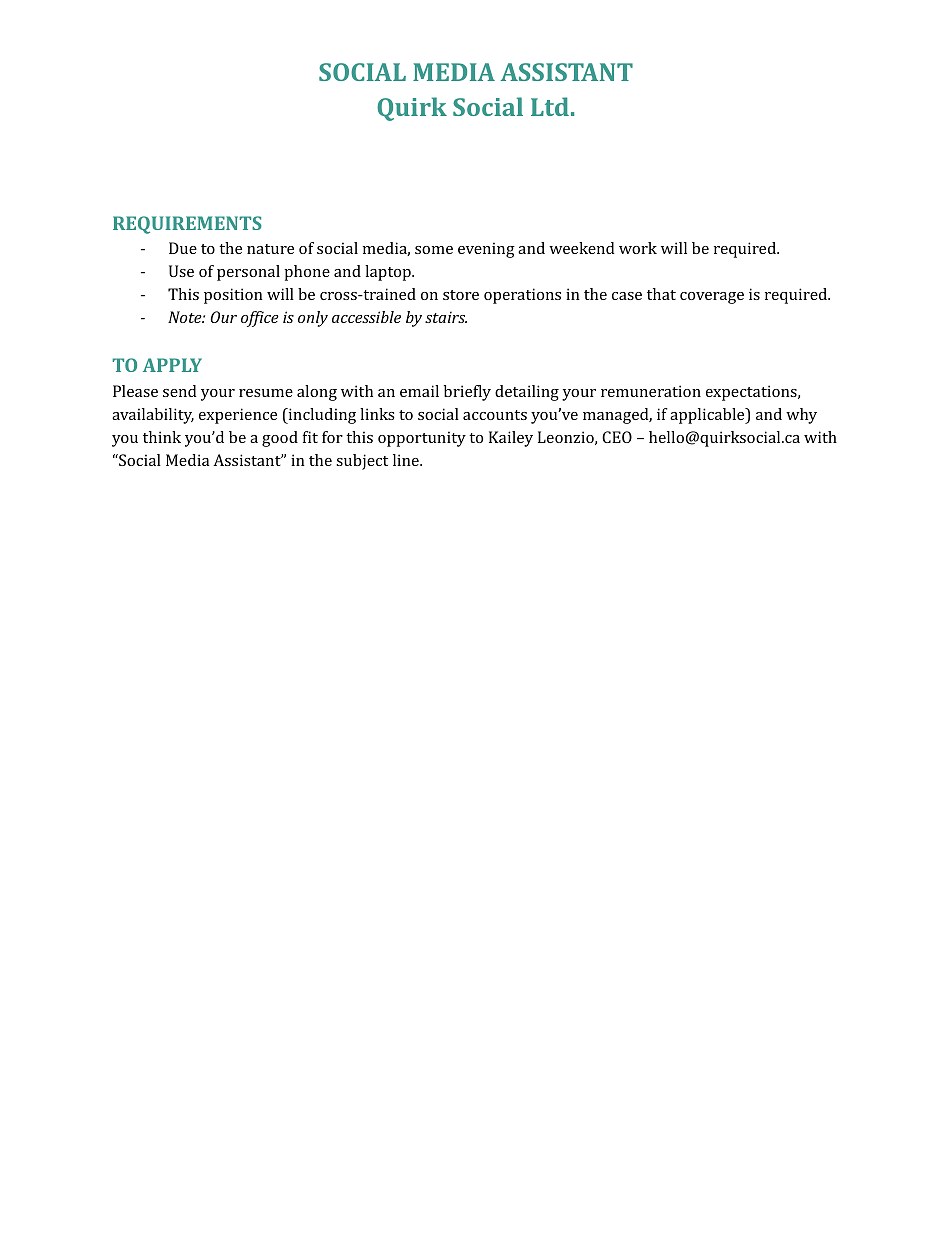 Image resolution: width=952 pixels, height=1233 pixels. I want to click on send, so click(180, 391).
